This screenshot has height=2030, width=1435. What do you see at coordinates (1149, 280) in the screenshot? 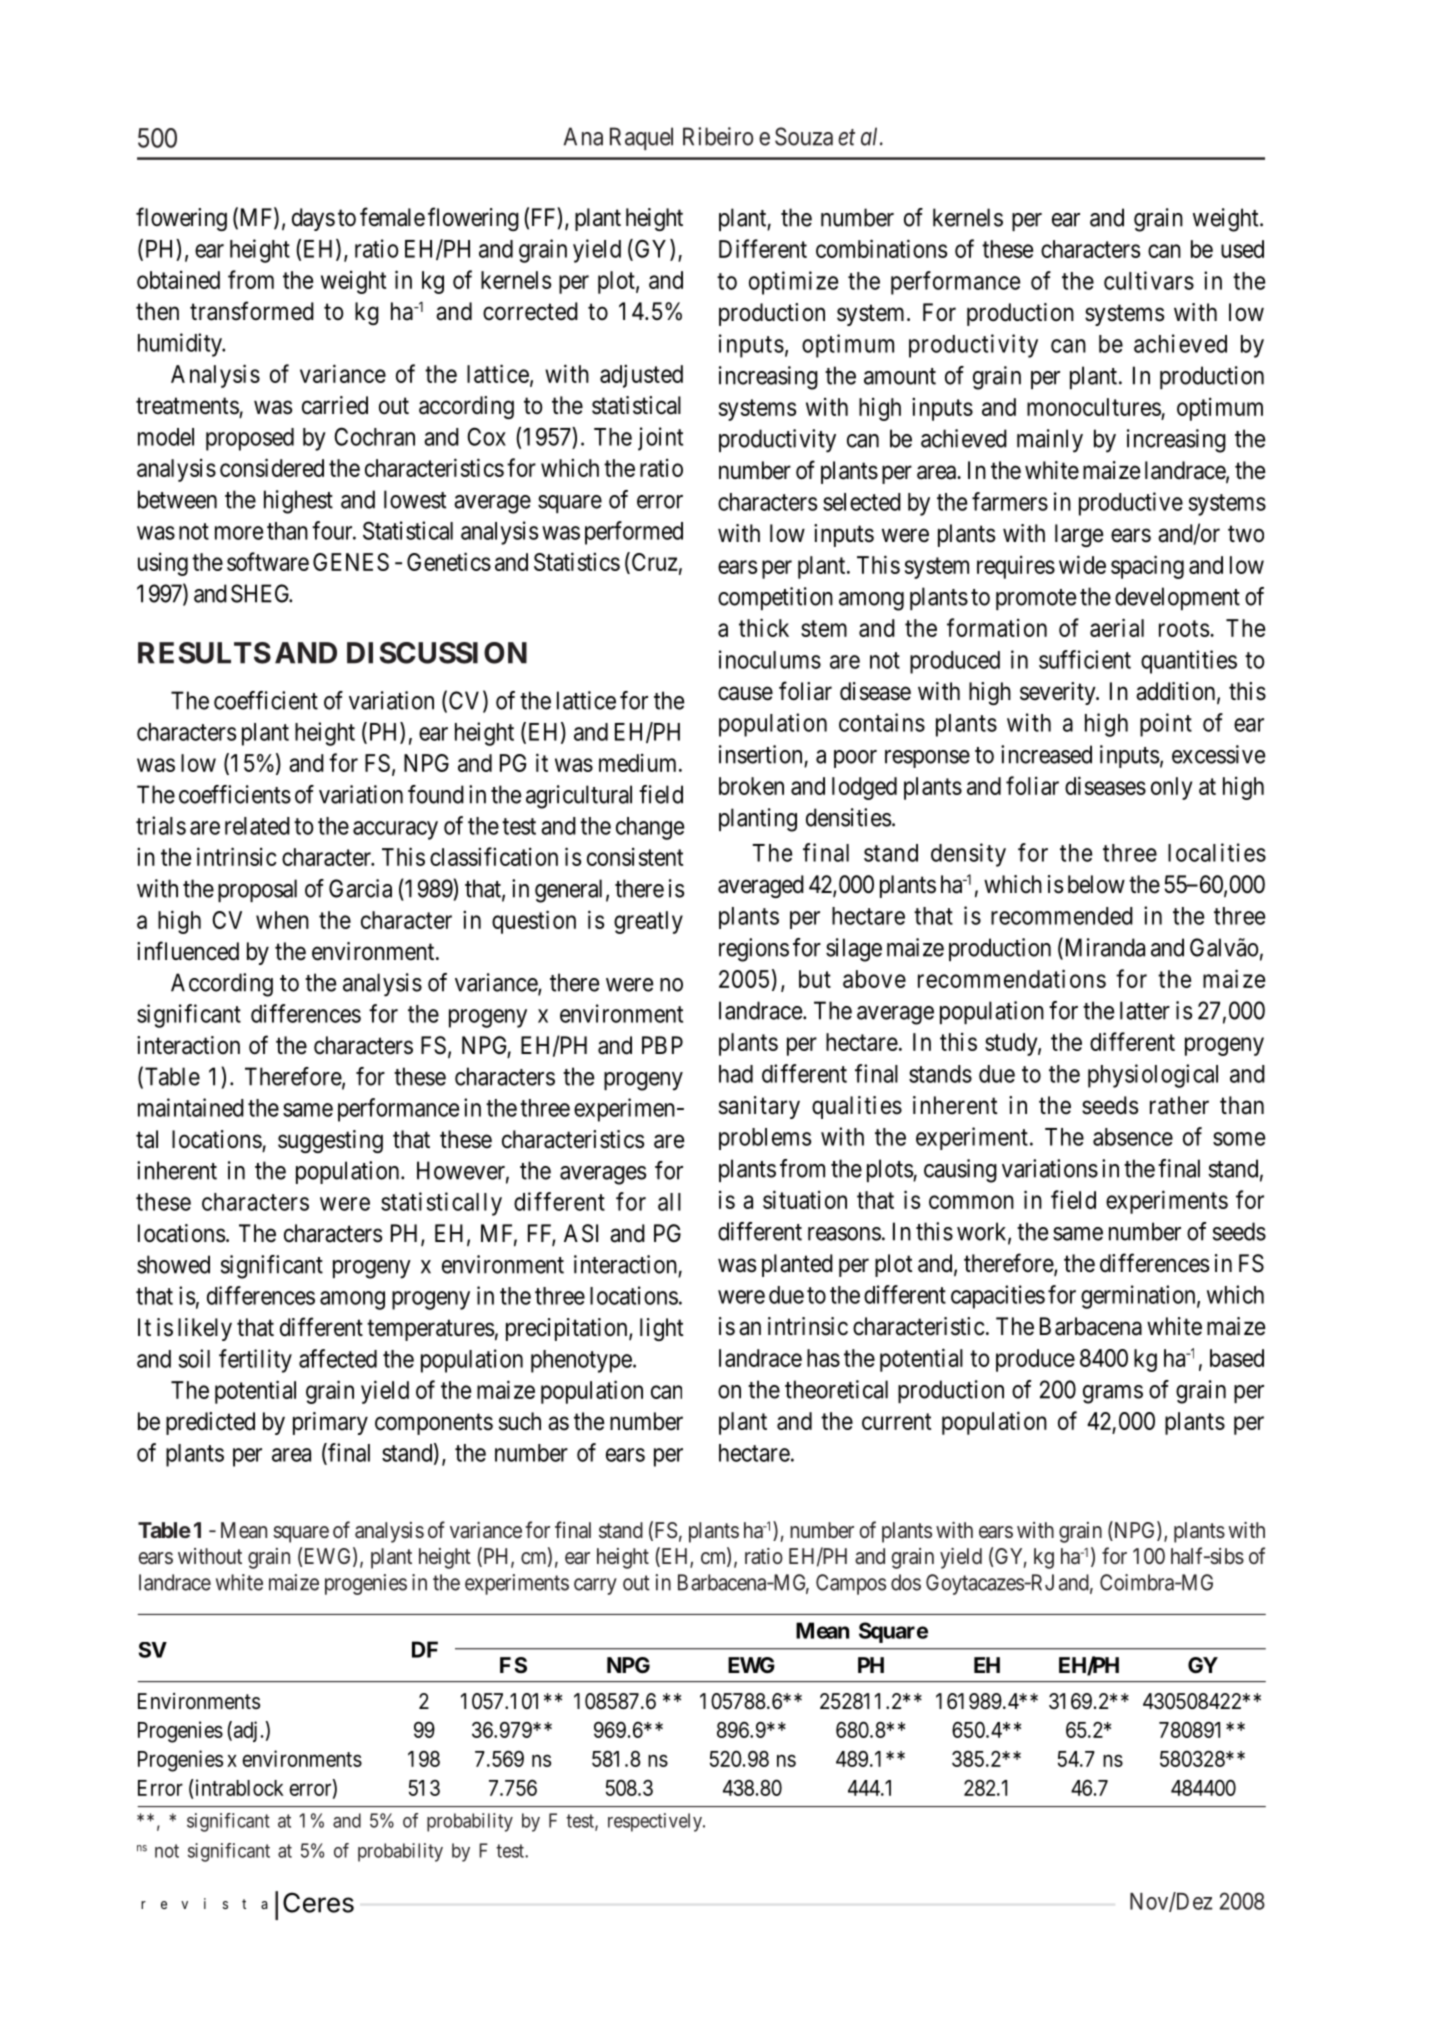
I see `cultivars` at bounding box center [1149, 280].
